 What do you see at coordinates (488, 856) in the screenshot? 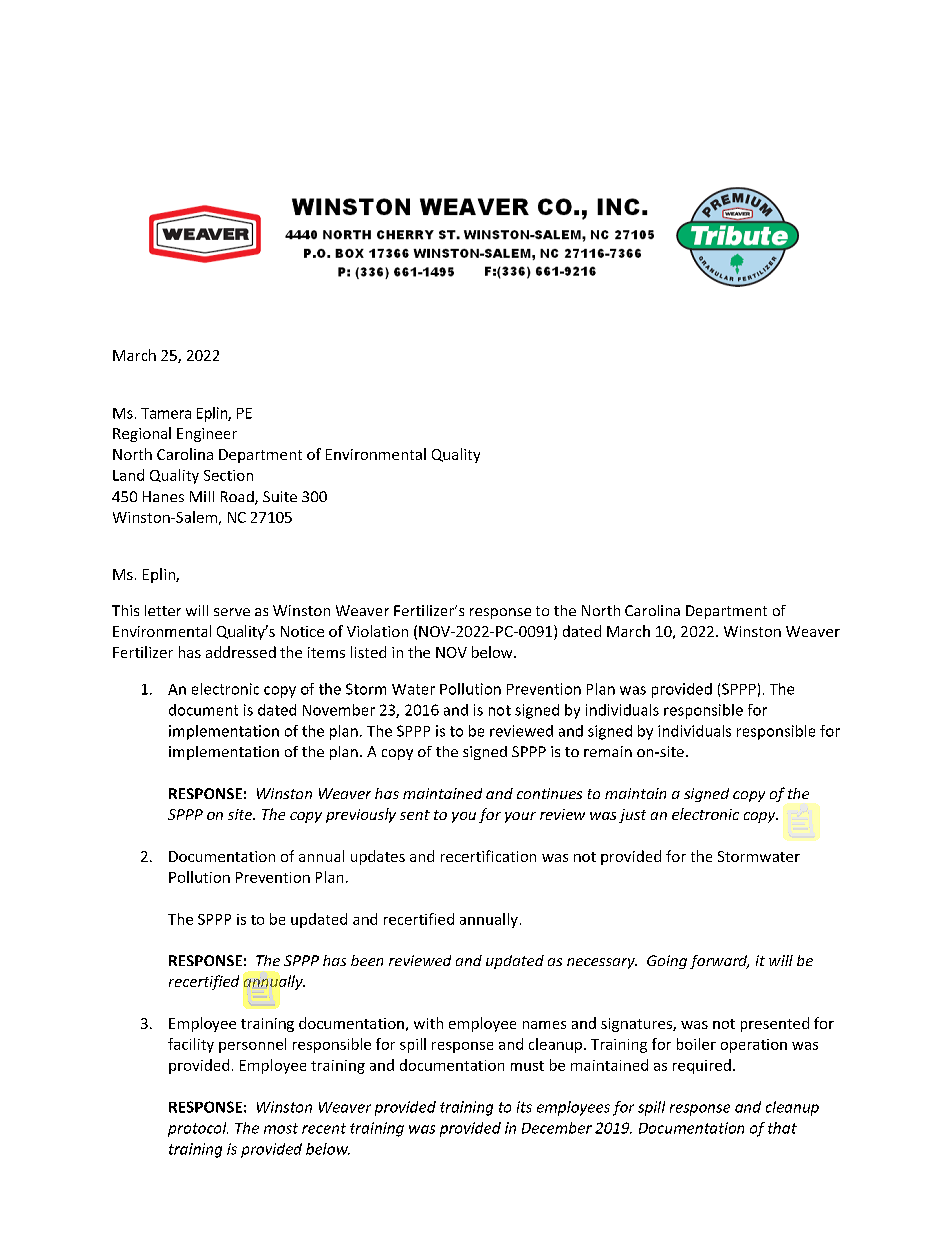
I see `recertification` at bounding box center [488, 856].
